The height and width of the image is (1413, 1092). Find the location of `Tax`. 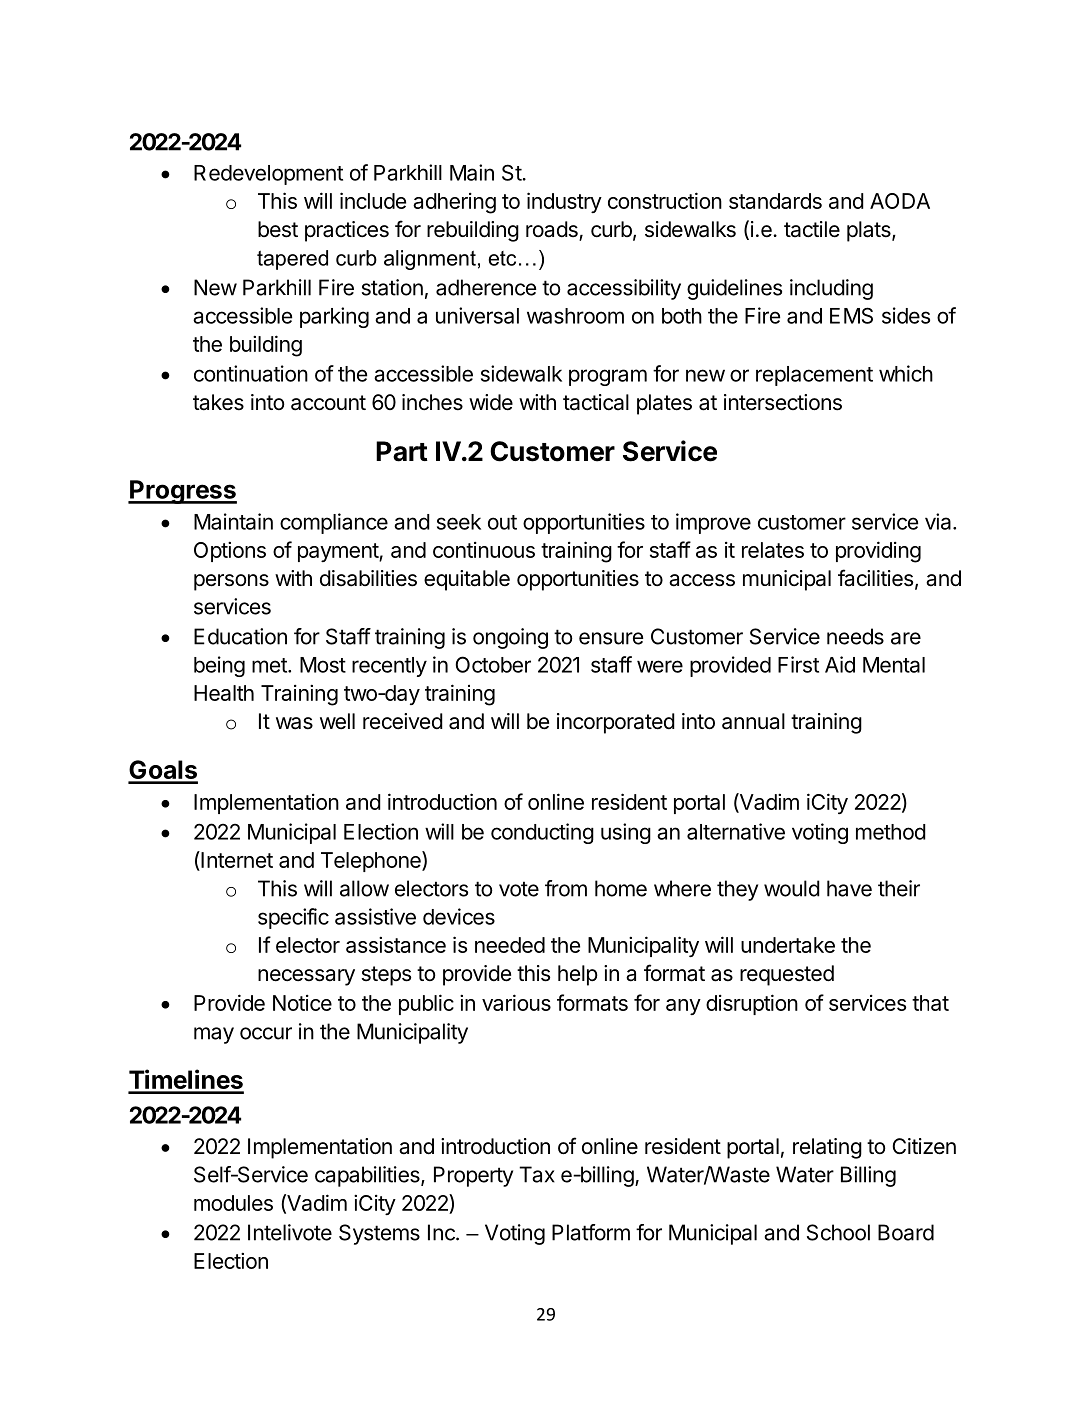

Tax is located at coordinates (537, 1174).
